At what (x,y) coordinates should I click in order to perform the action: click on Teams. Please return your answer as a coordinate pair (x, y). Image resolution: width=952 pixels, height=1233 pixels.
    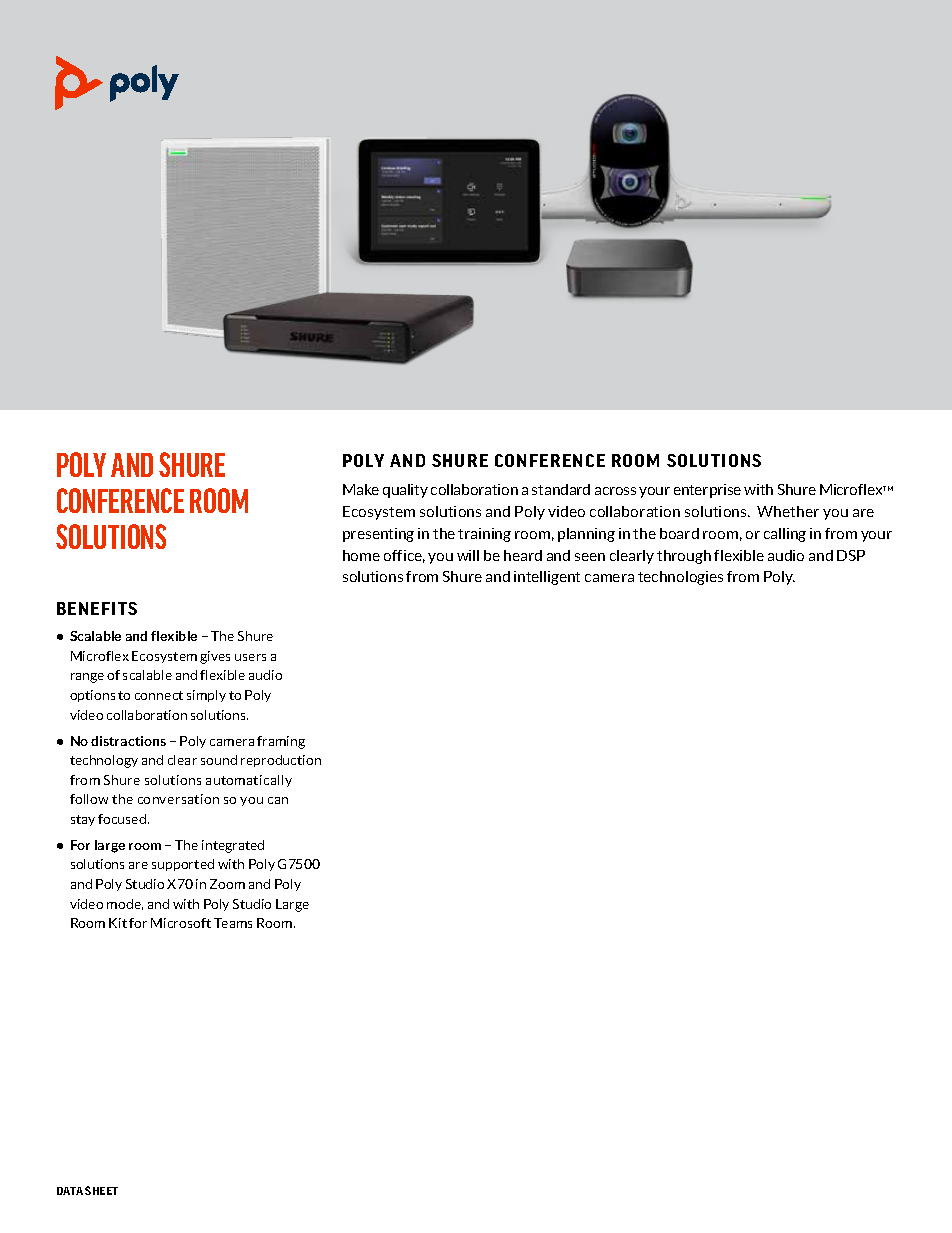
    Looking at the image, I should click on (233, 923).
